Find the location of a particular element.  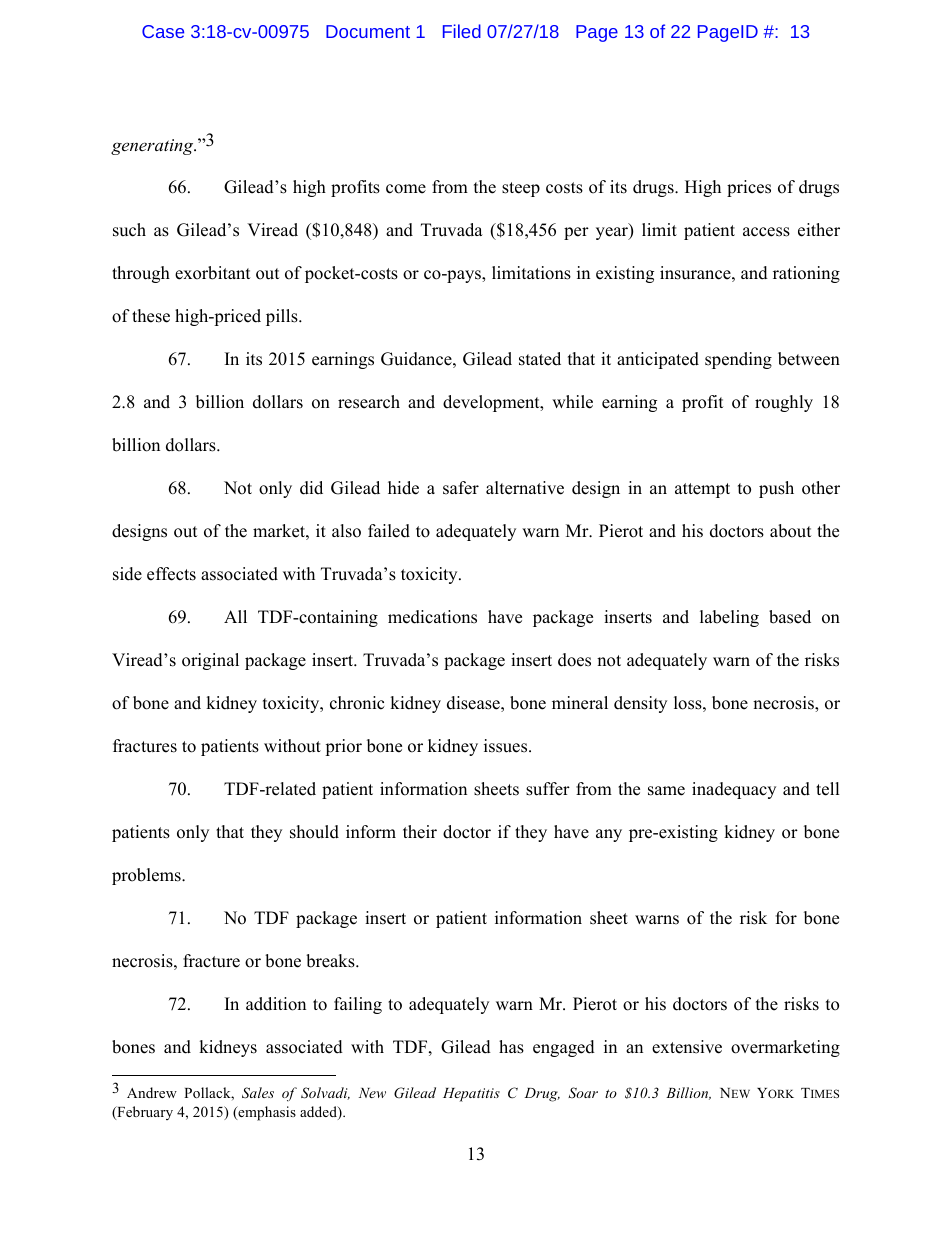

prices is located at coordinates (749, 188).
